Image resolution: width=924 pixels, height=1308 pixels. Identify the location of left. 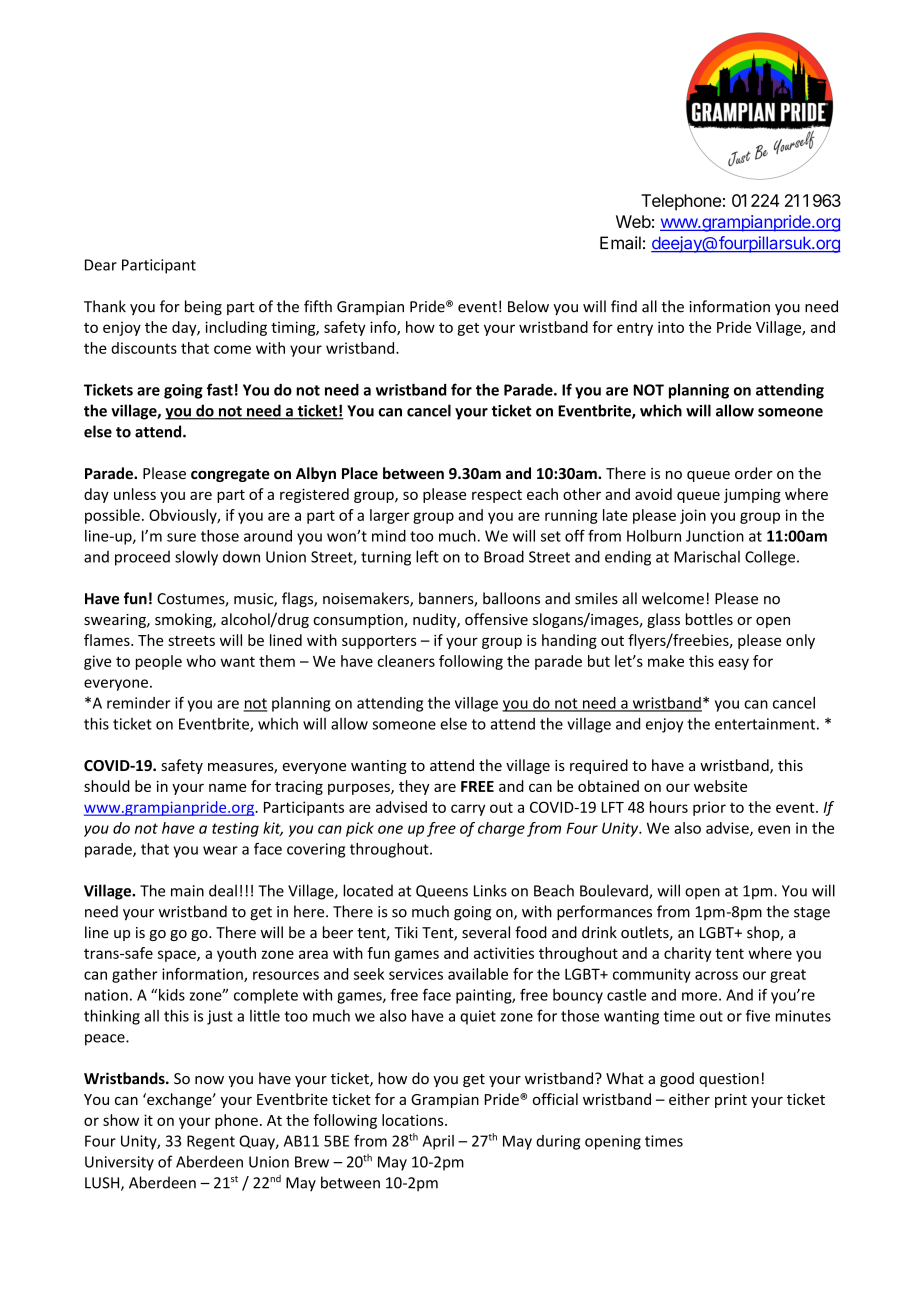
(427, 556).
